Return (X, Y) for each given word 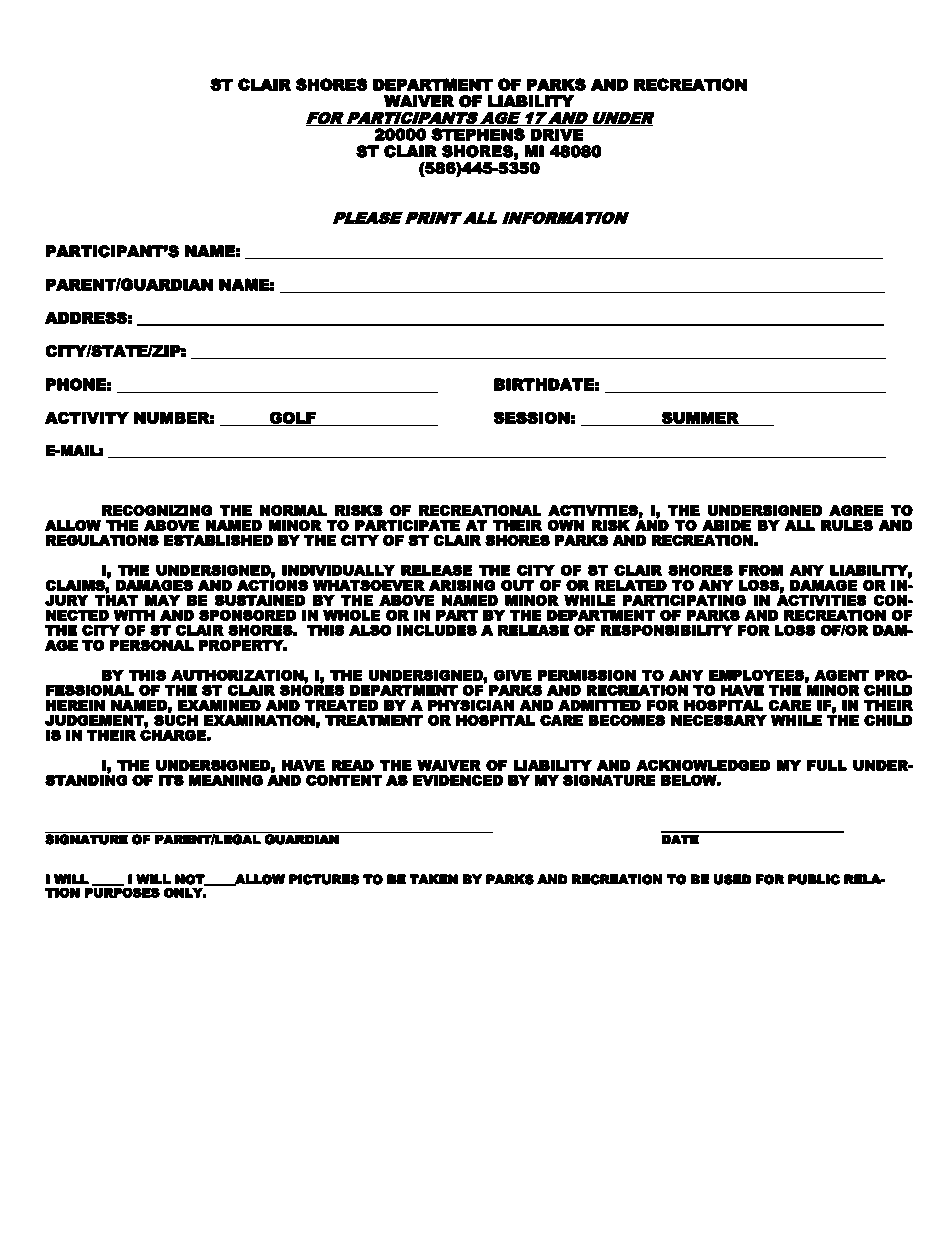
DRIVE (557, 135)
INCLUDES (437, 630)
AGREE (856, 510)
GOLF (293, 419)
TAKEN (434, 879)
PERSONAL (152, 645)
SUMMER (700, 419)
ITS (171, 780)
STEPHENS (478, 134)
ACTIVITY (87, 418)
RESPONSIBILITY (667, 630)
